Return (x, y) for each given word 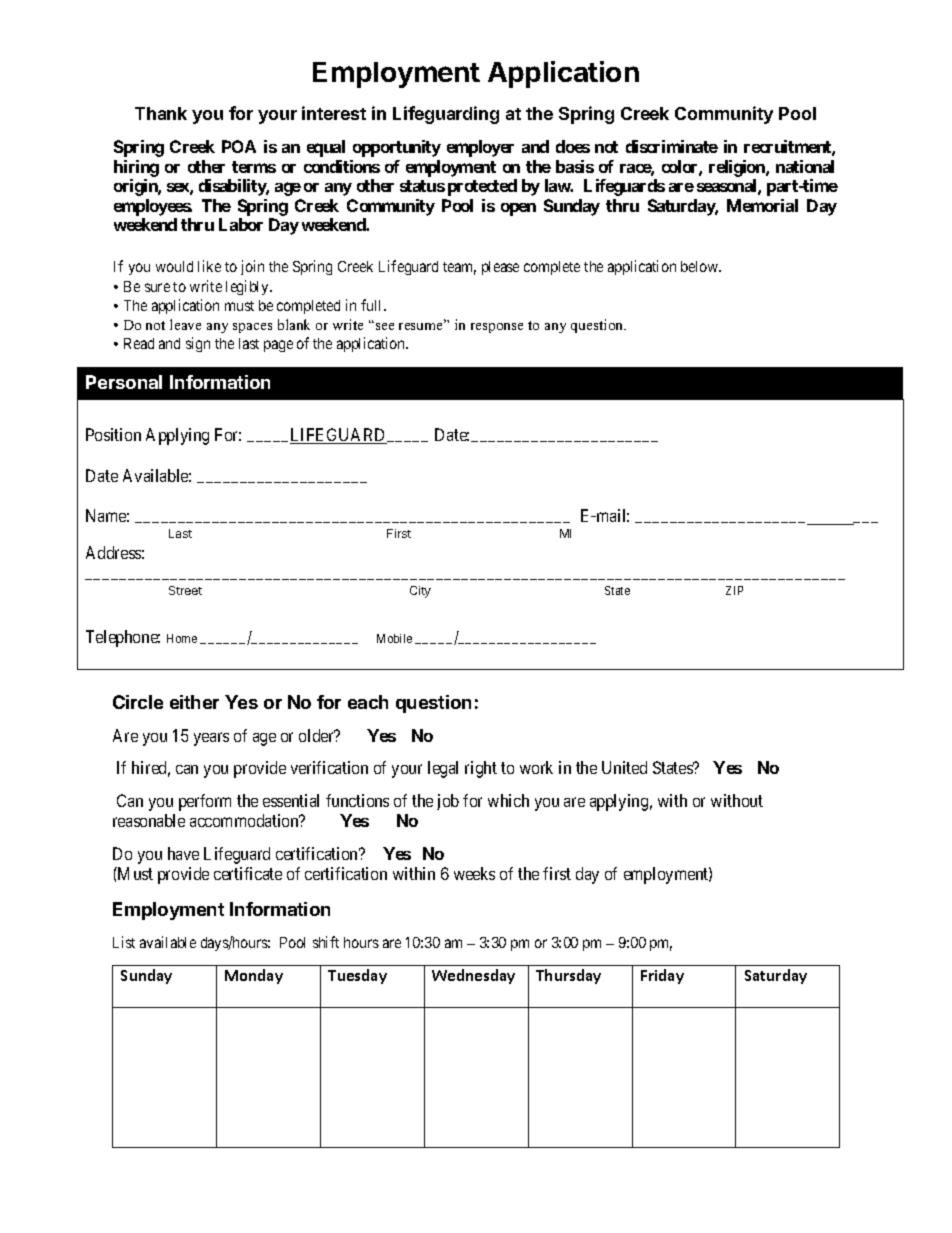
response (497, 328)
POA (239, 146)
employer (480, 148)
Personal (124, 382)
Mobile (394, 638)
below (701, 266)
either (194, 702)
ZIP (734, 590)
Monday (254, 976)
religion (738, 168)
